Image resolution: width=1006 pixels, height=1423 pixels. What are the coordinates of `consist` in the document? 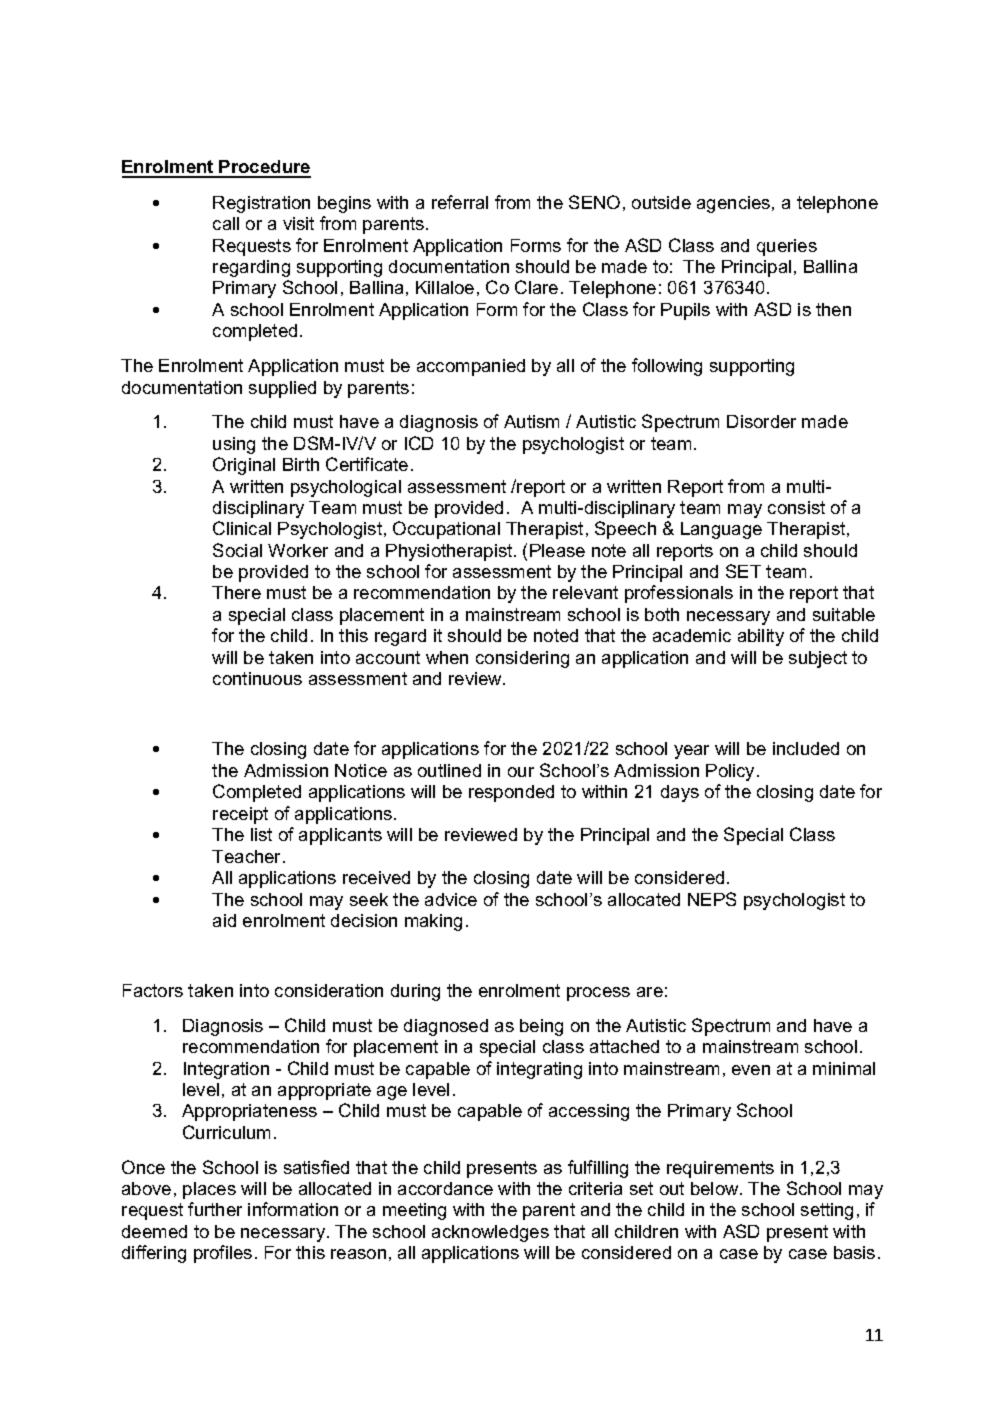 It's located at (796, 507).
